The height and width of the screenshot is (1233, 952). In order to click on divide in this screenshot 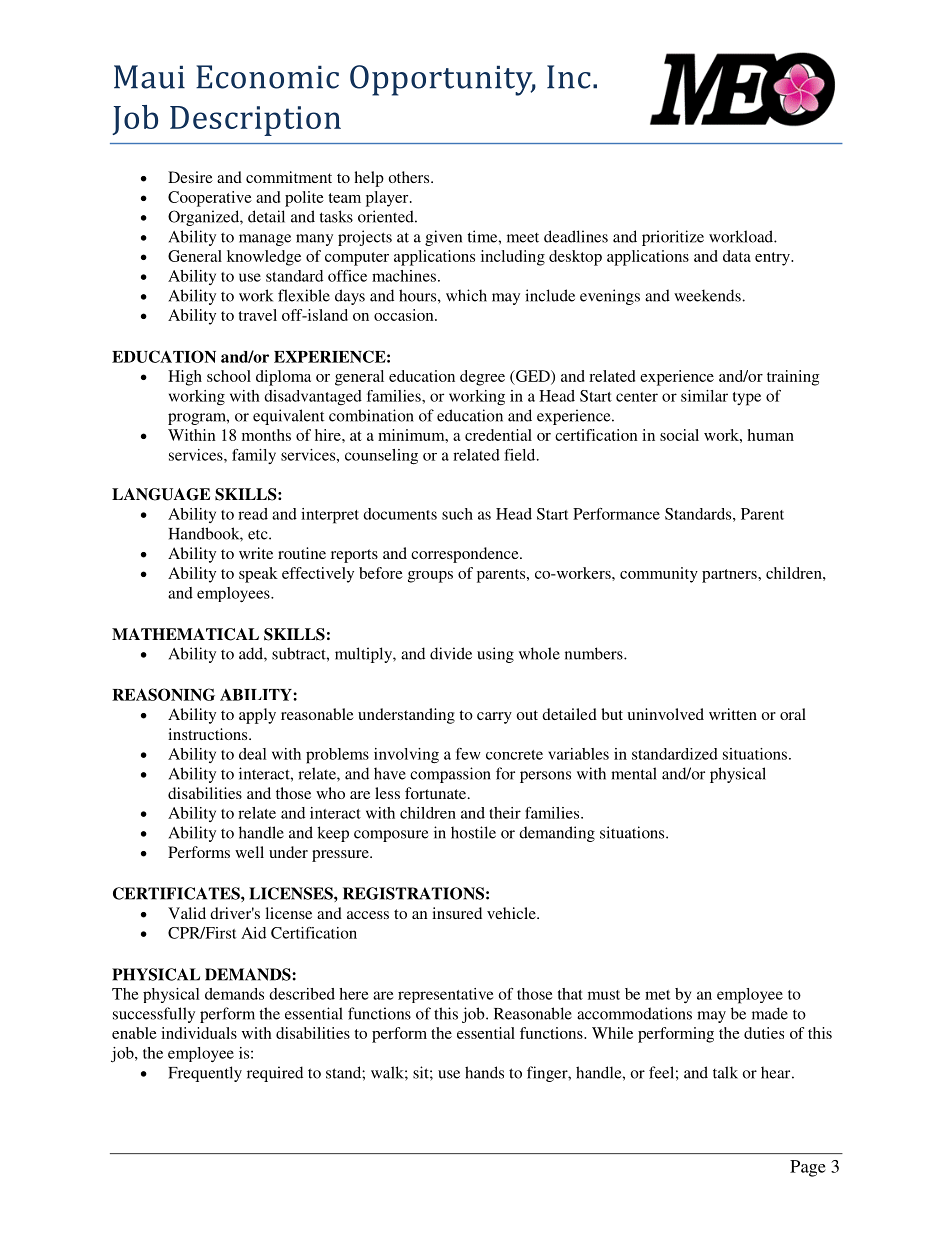, I will do `click(451, 653)`.
